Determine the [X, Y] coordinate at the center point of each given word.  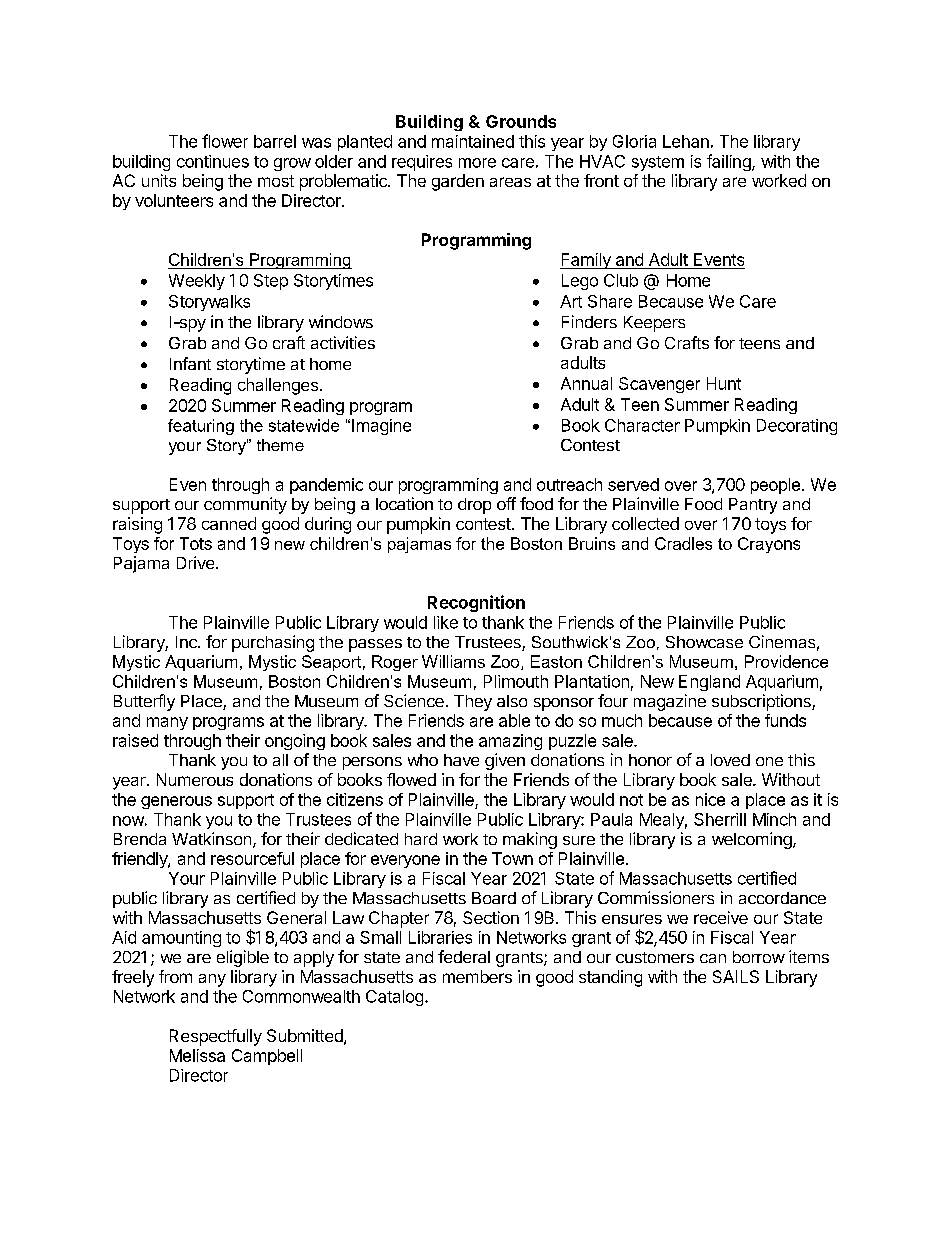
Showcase [704, 642]
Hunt [724, 383]
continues [213, 161]
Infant [190, 363]
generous [176, 802]
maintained [473, 141]
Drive [195, 562]
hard [421, 839]
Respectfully [216, 1037]
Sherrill [720, 819]
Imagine [381, 427]
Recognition [476, 603]
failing [730, 162]
